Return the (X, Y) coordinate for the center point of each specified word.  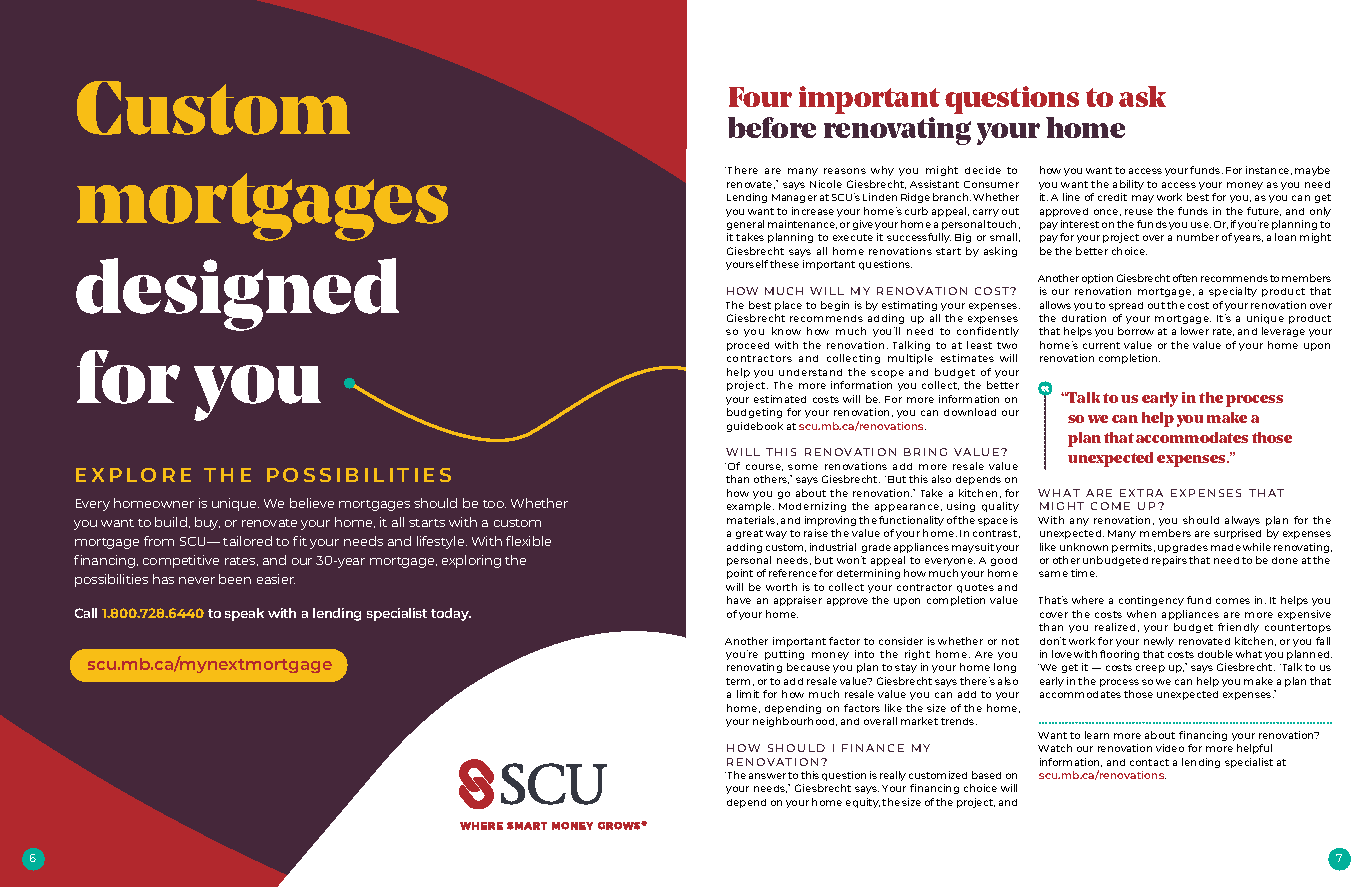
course (764, 467)
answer (767, 776)
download (970, 412)
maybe (1312, 171)
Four (760, 97)
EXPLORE (133, 475)
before (772, 127)
